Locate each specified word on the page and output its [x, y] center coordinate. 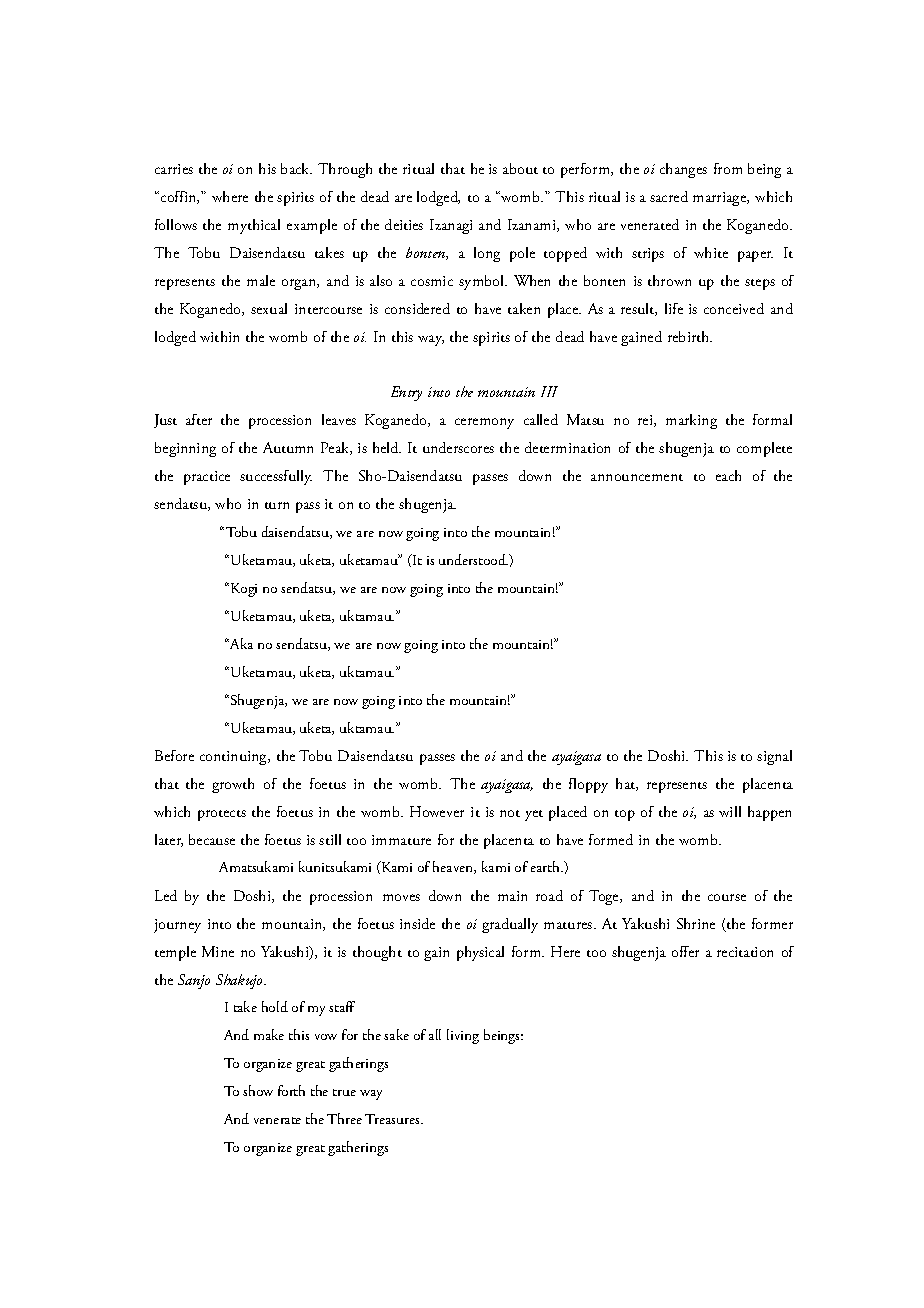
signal [774, 757]
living [463, 1036]
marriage [720, 199]
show [258, 1090]
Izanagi [451, 226]
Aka [240, 643]
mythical [254, 226]
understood [473, 559]
